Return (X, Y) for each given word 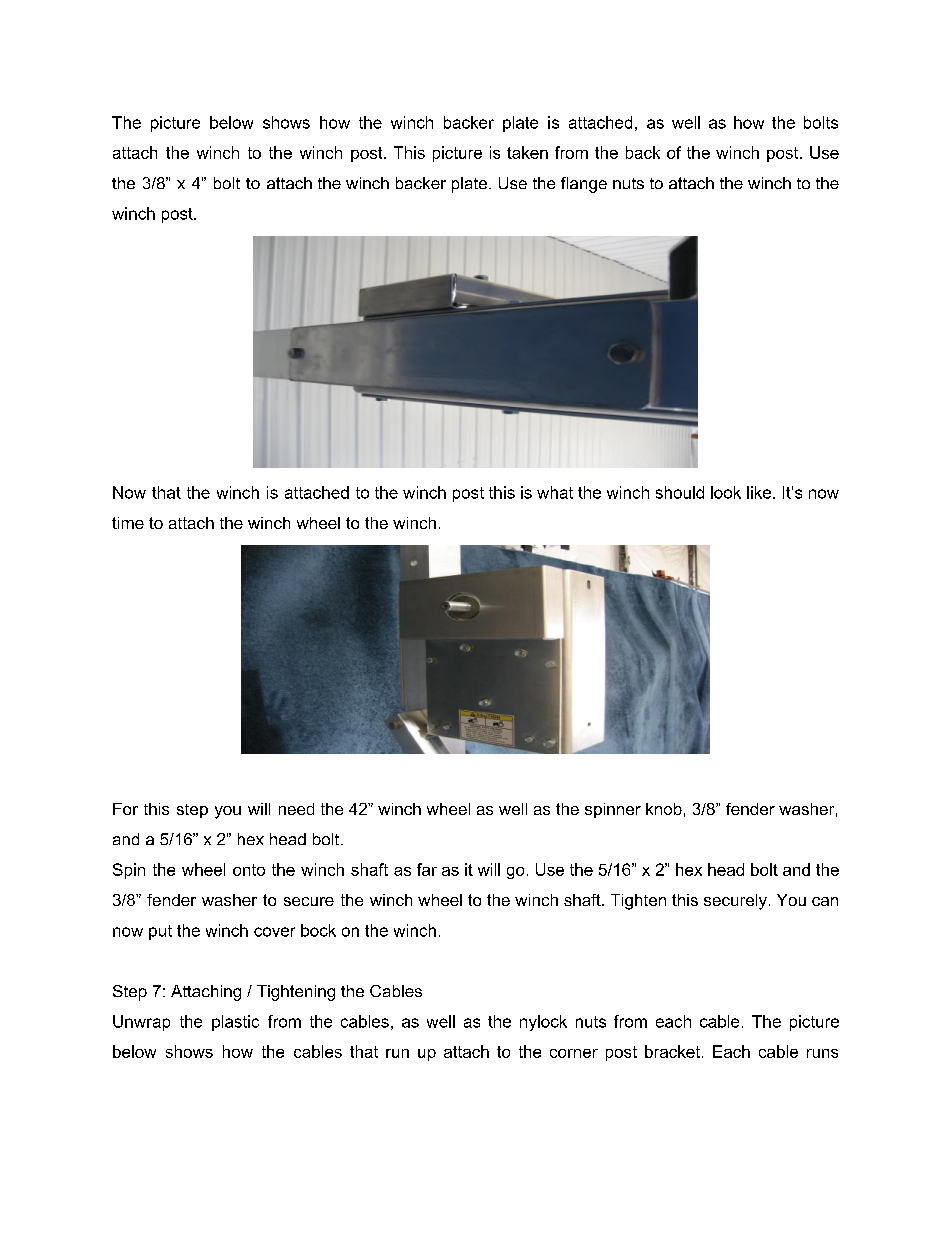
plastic (235, 1023)
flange (584, 185)
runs (822, 1053)
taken (527, 152)
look (726, 492)
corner (574, 1053)
